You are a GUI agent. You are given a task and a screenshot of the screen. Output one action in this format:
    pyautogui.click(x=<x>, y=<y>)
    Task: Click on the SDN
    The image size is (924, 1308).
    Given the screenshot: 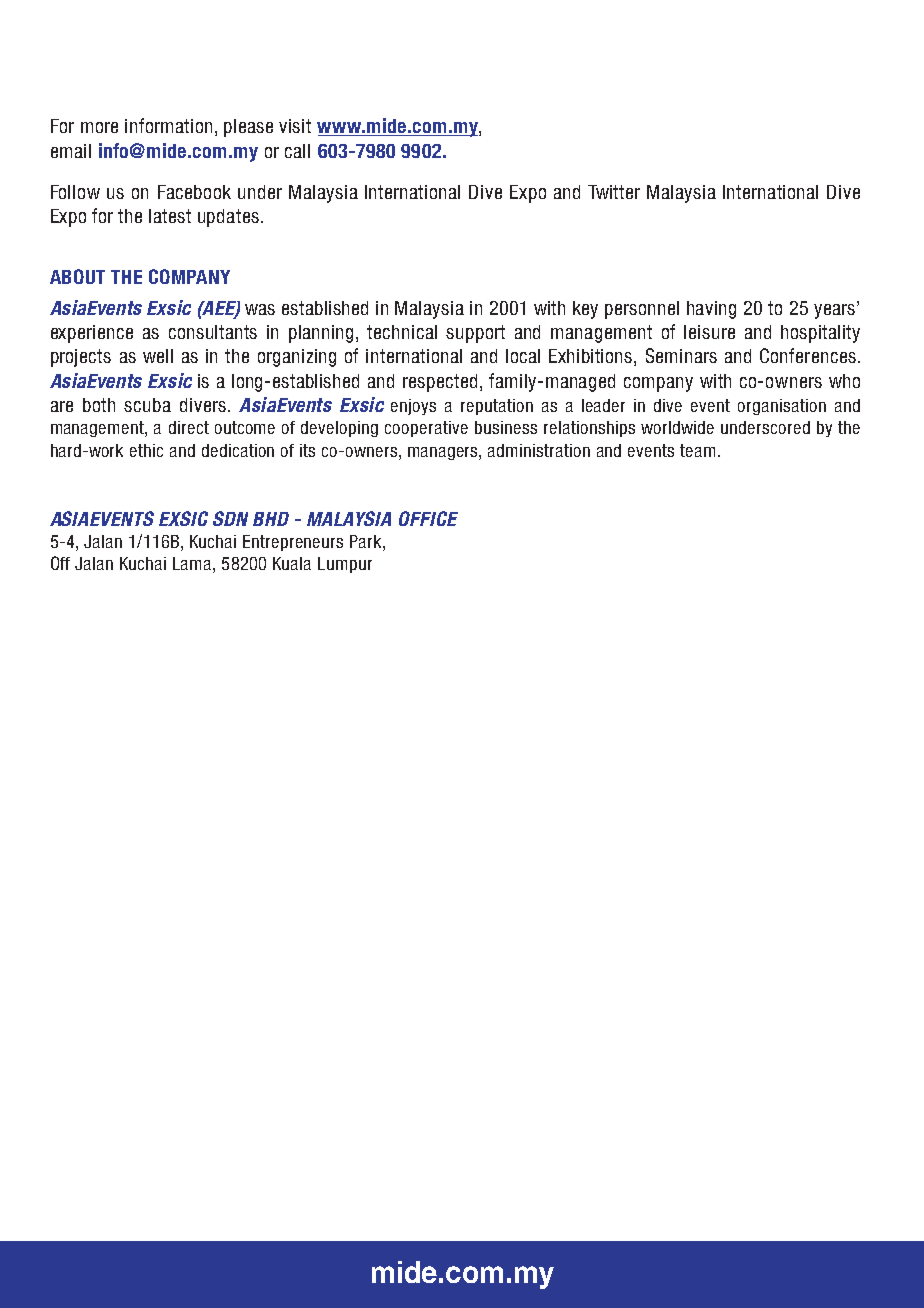 What is the action you would take?
    pyautogui.click(x=230, y=518)
